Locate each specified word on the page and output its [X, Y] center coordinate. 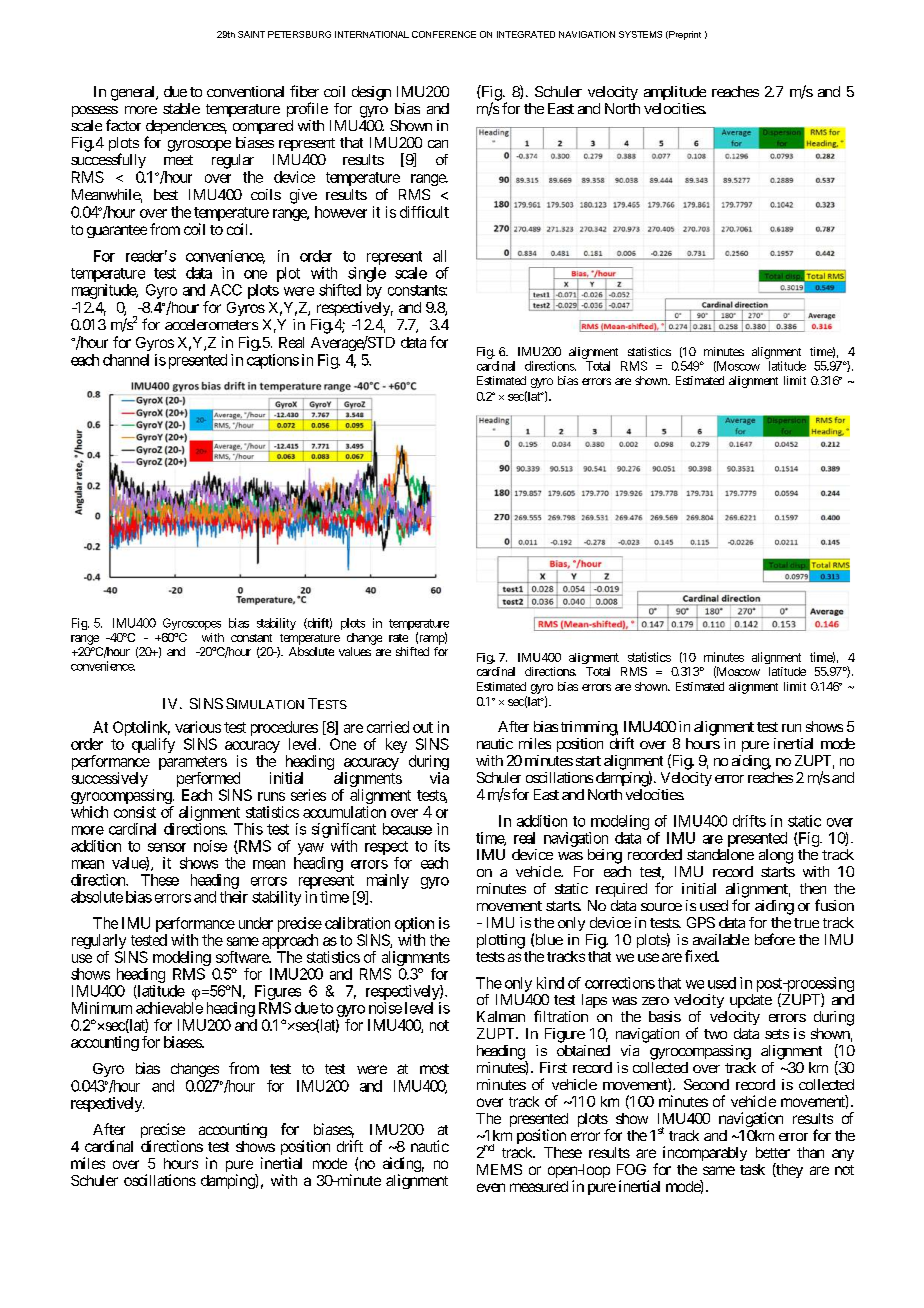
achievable [169, 1008]
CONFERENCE [444, 34]
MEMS [499, 1169]
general [134, 93]
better [773, 1152]
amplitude [675, 93]
